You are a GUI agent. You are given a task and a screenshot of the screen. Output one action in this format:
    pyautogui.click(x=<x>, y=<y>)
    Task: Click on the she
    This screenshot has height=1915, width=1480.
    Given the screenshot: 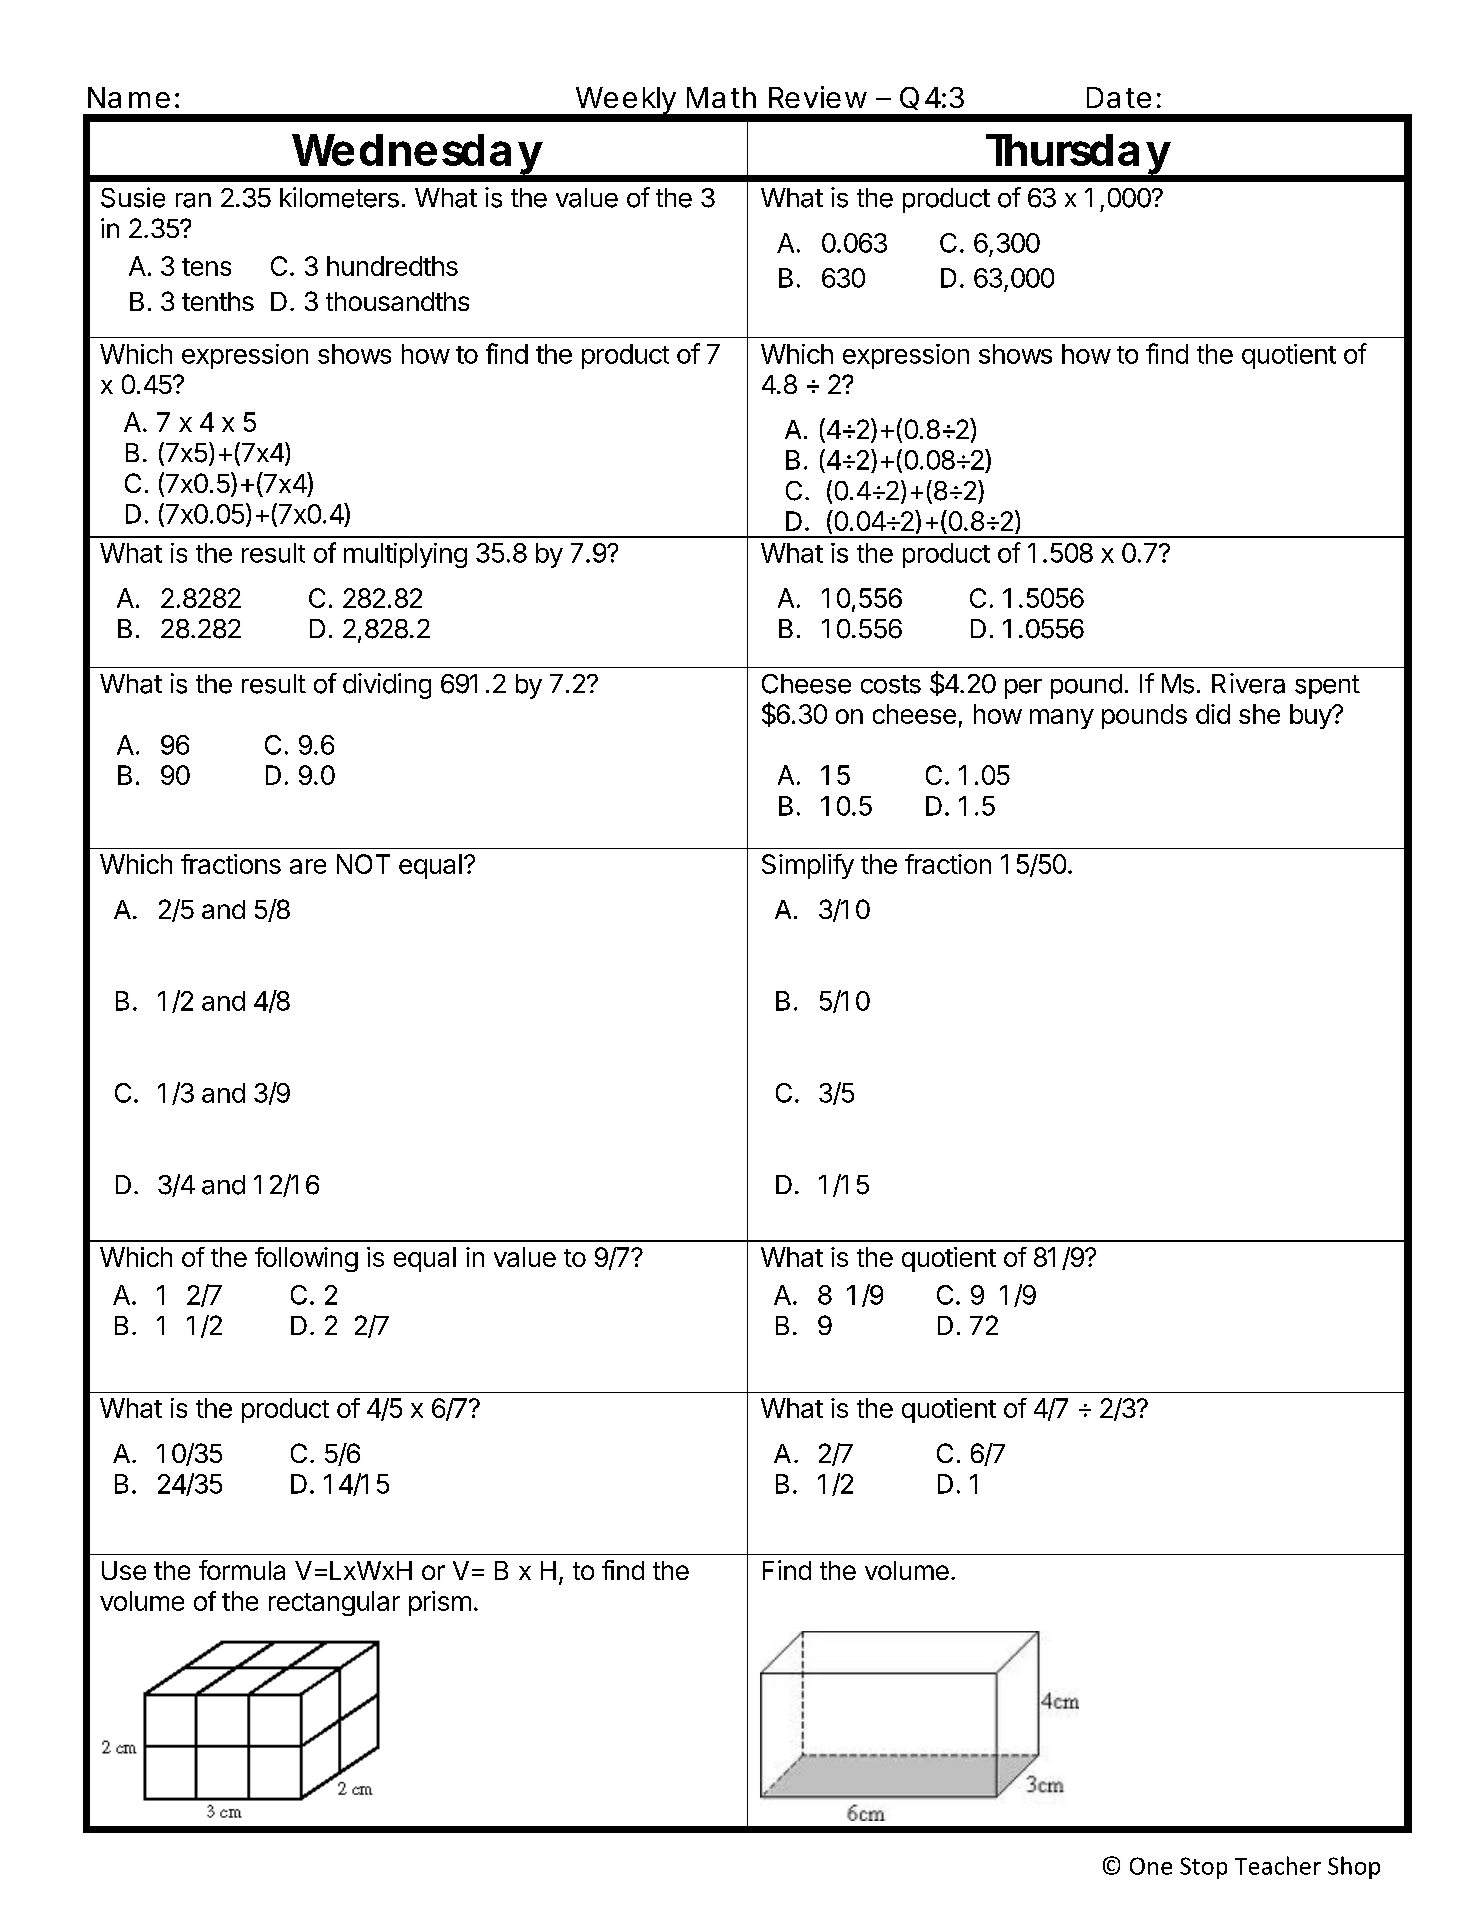 What is the action you would take?
    pyautogui.click(x=1259, y=714)
